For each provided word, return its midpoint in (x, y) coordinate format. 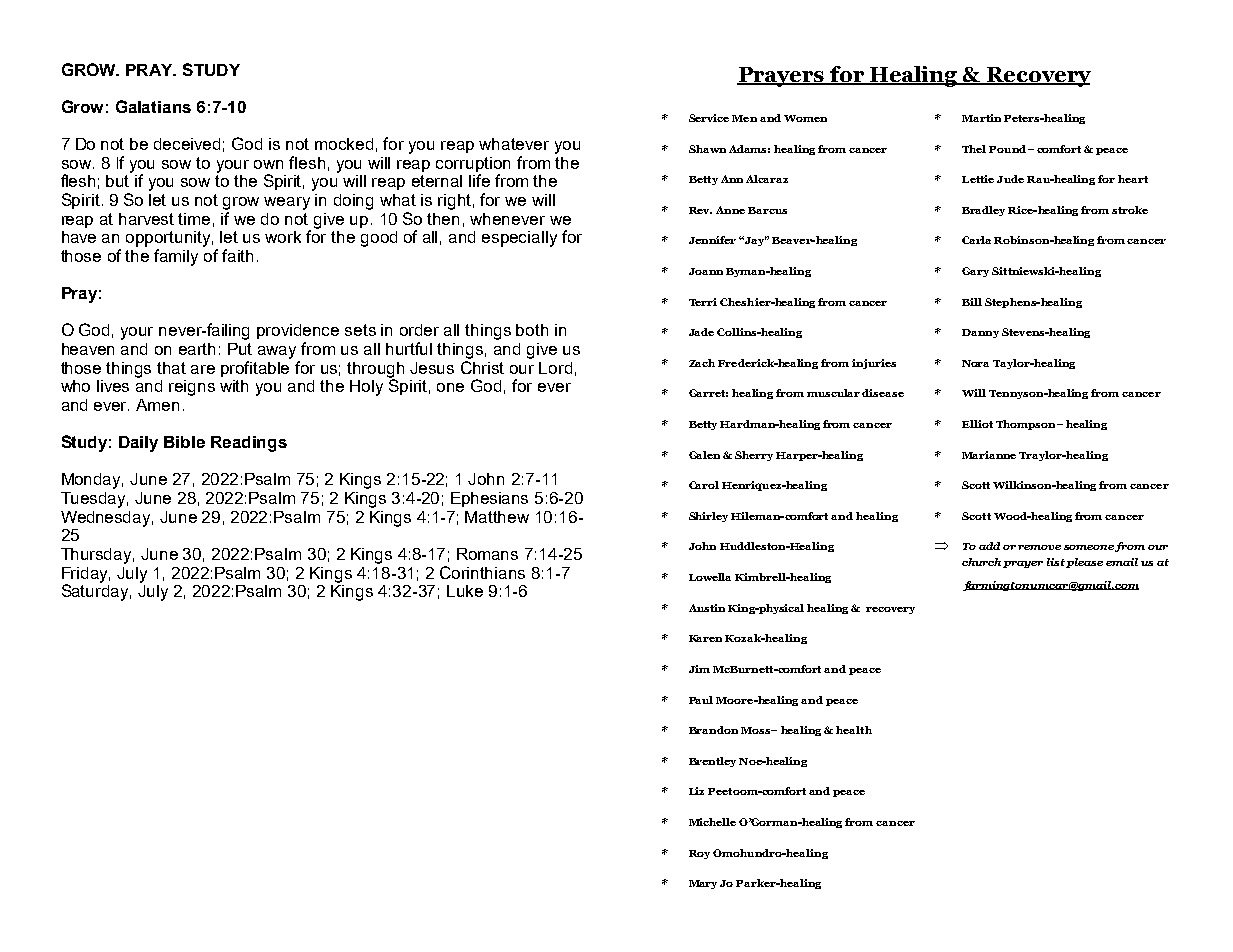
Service (709, 118)
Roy (699, 854)
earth (197, 349)
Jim (699, 669)
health (854, 730)
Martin (981, 118)
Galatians (153, 106)
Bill (972, 302)
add (989, 546)
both (532, 330)
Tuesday (94, 500)
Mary (703, 884)
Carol (704, 485)
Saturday (96, 591)
